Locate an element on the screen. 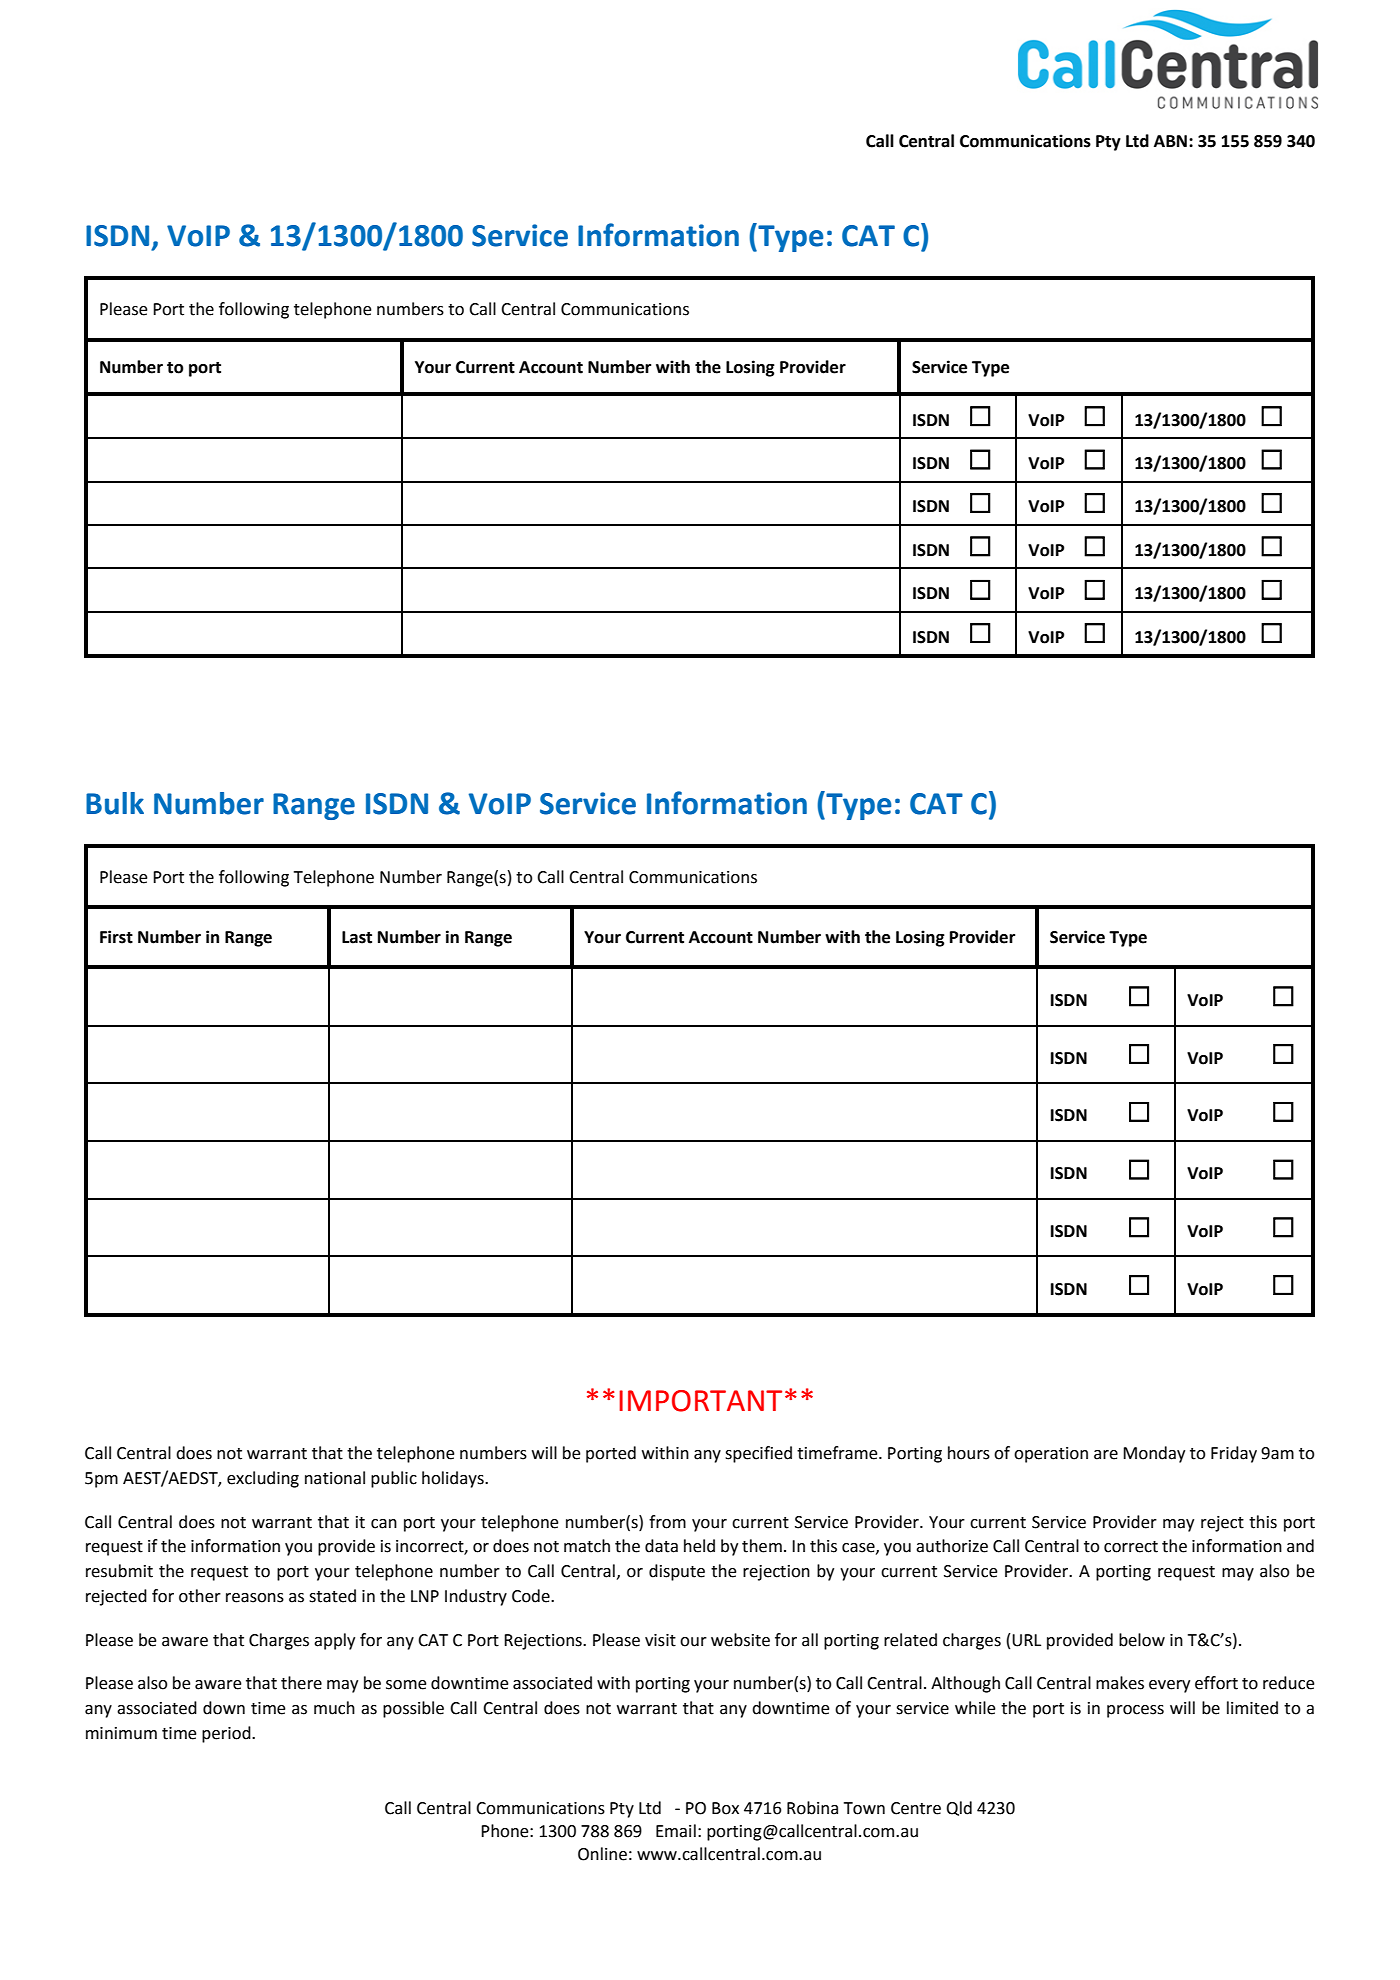 This screenshot has height=1980, width=1400. Box is located at coordinates (725, 1808).
